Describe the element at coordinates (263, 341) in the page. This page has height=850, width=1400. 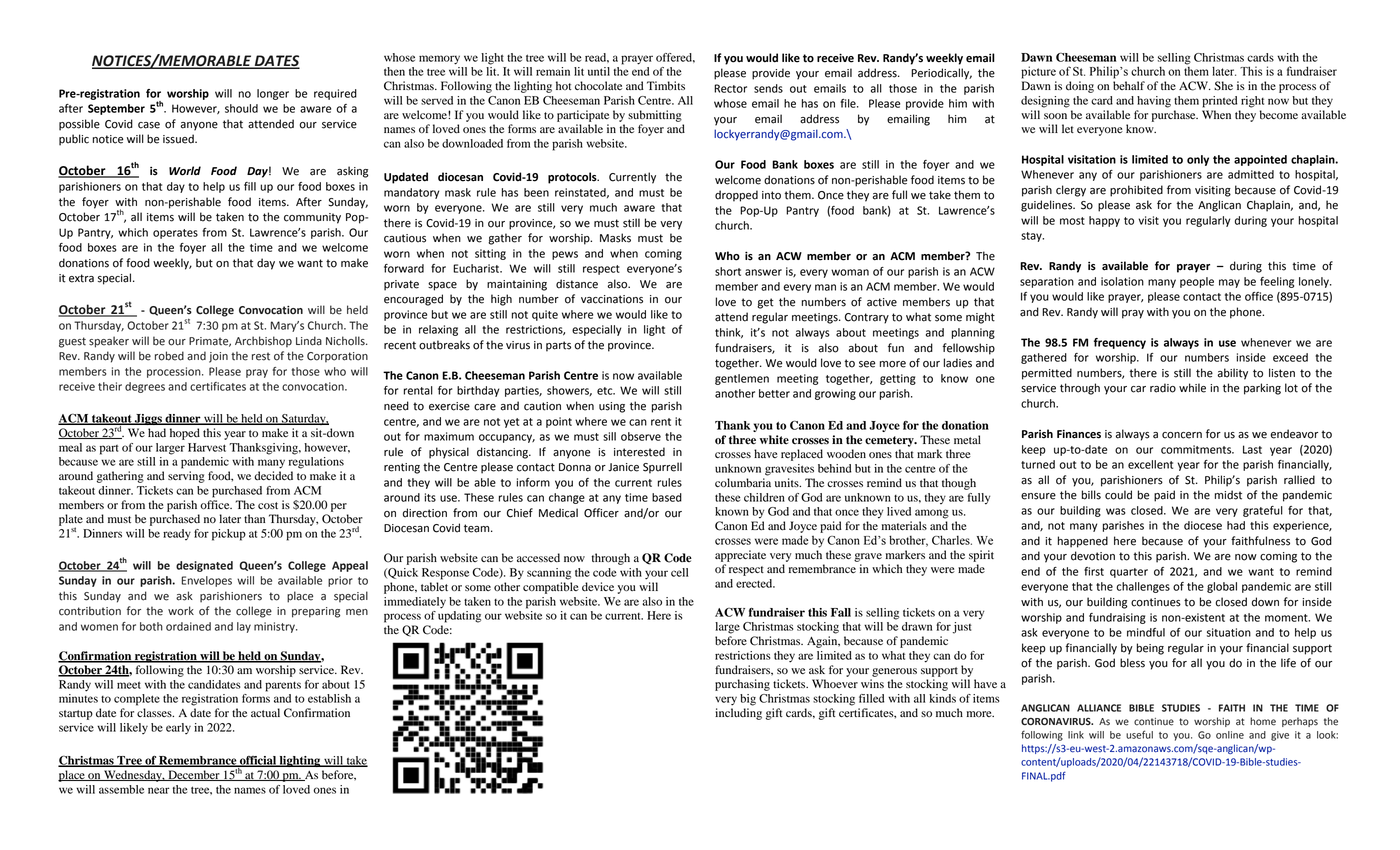
I see `Archbishop` at that location.
